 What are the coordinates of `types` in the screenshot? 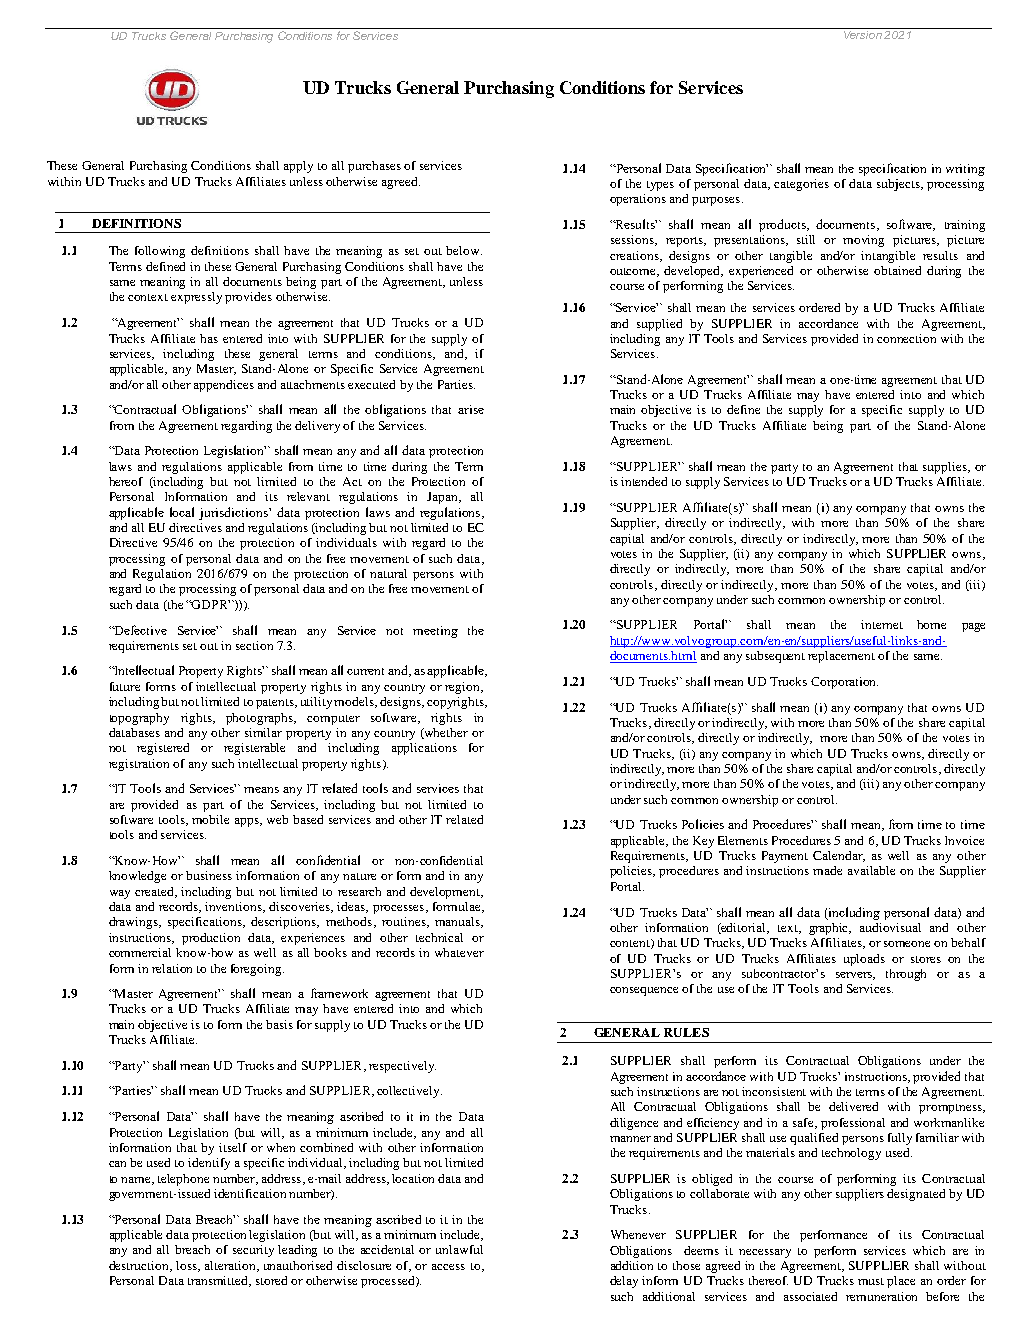 It's located at (660, 186).
